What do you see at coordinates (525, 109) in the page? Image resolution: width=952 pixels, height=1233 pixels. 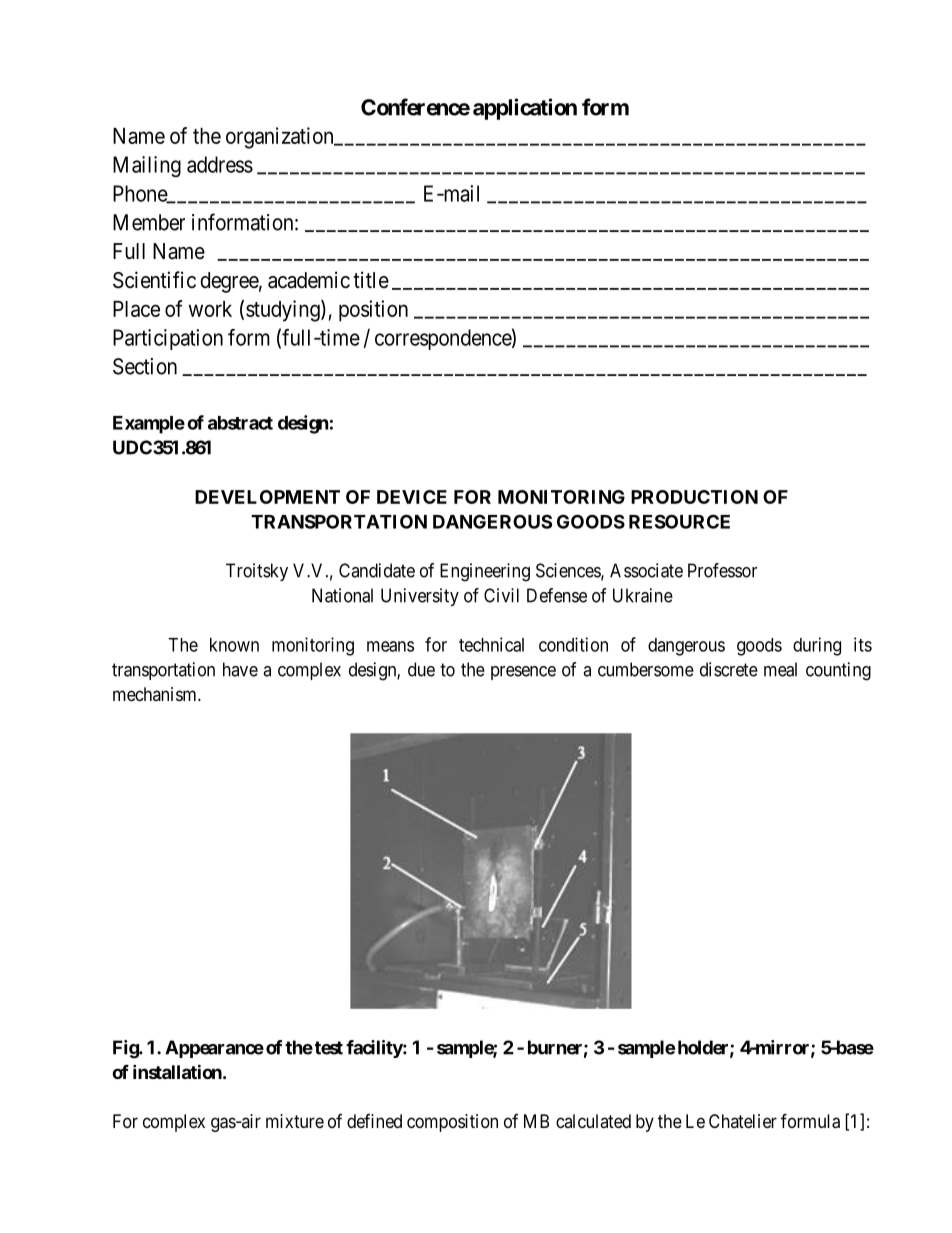 I see `application` at bounding box center [525, 109].
